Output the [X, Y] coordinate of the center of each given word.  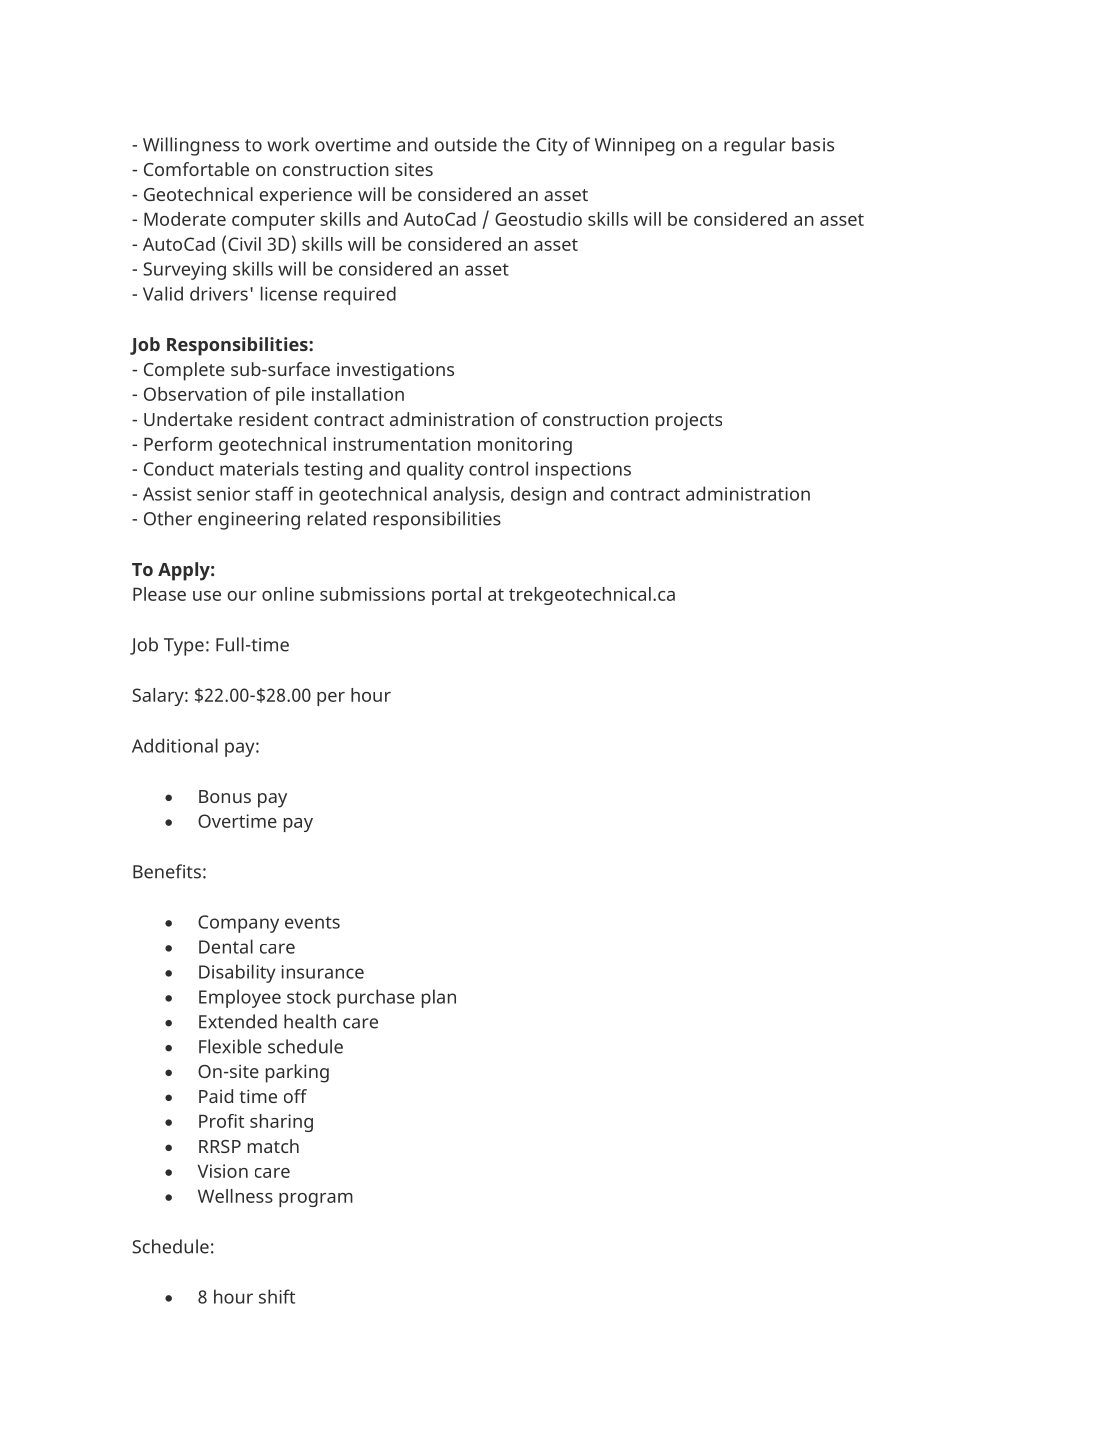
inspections [583, 471]
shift [277, 1296]
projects [689, 421]
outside [466, 144]
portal [456, 596]
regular [755, 146]
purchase [376, 998]
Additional [175, 745]
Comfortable [196, 169]
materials [259, 468]
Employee [240, 998]
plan [439, 998]
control [498, 468]
